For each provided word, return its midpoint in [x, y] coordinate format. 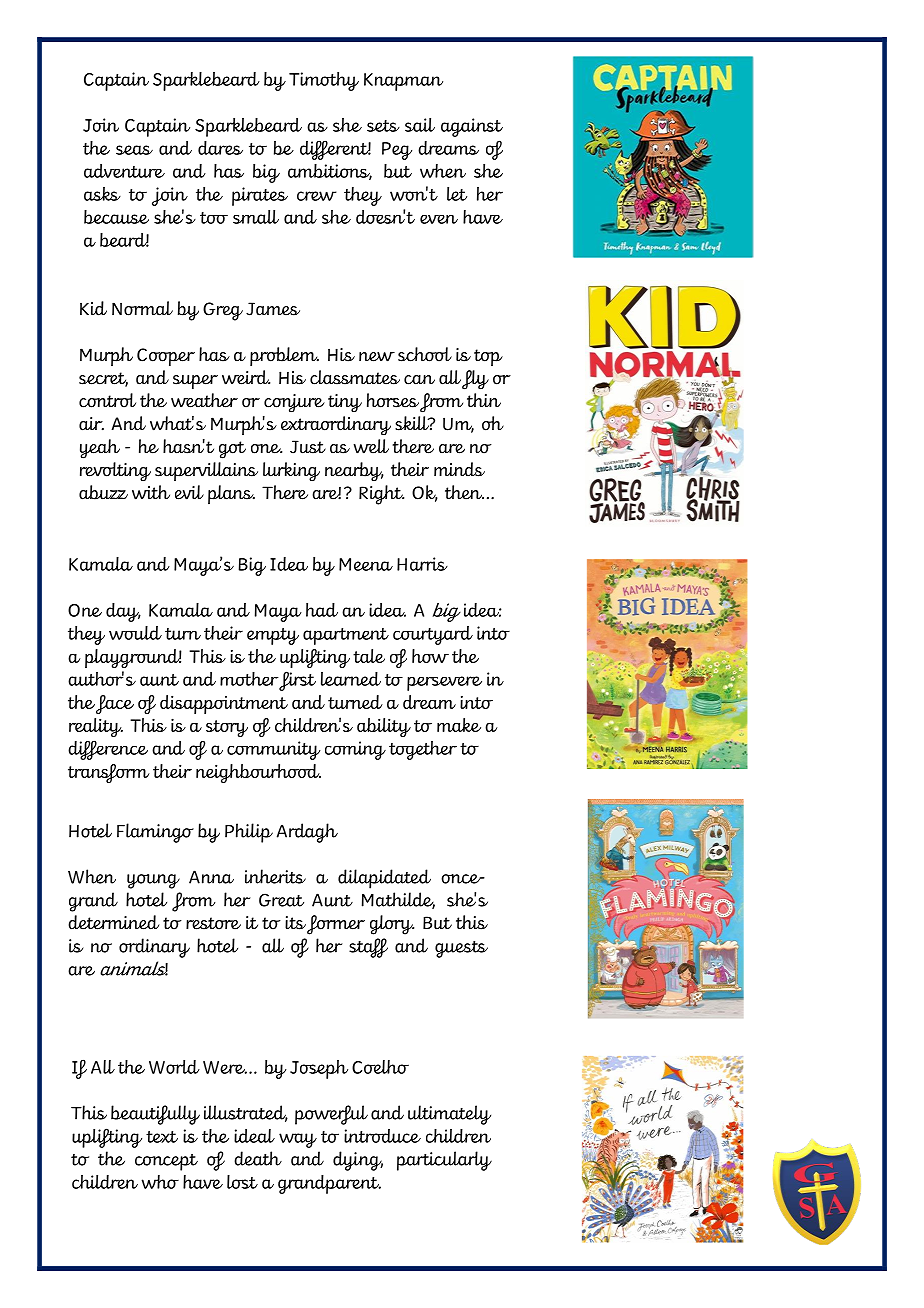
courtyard [433, 635]
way [298, 1140]
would [135, 633]
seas [134, 150]
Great [281, 900]
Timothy [324, 81]
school [425, 354]
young [153, 881]
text [162, 1137]
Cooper [166, 357]
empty [273, 636]
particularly [444, 1161]
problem [284, 356]
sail [420, 125]
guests [461, 949]
